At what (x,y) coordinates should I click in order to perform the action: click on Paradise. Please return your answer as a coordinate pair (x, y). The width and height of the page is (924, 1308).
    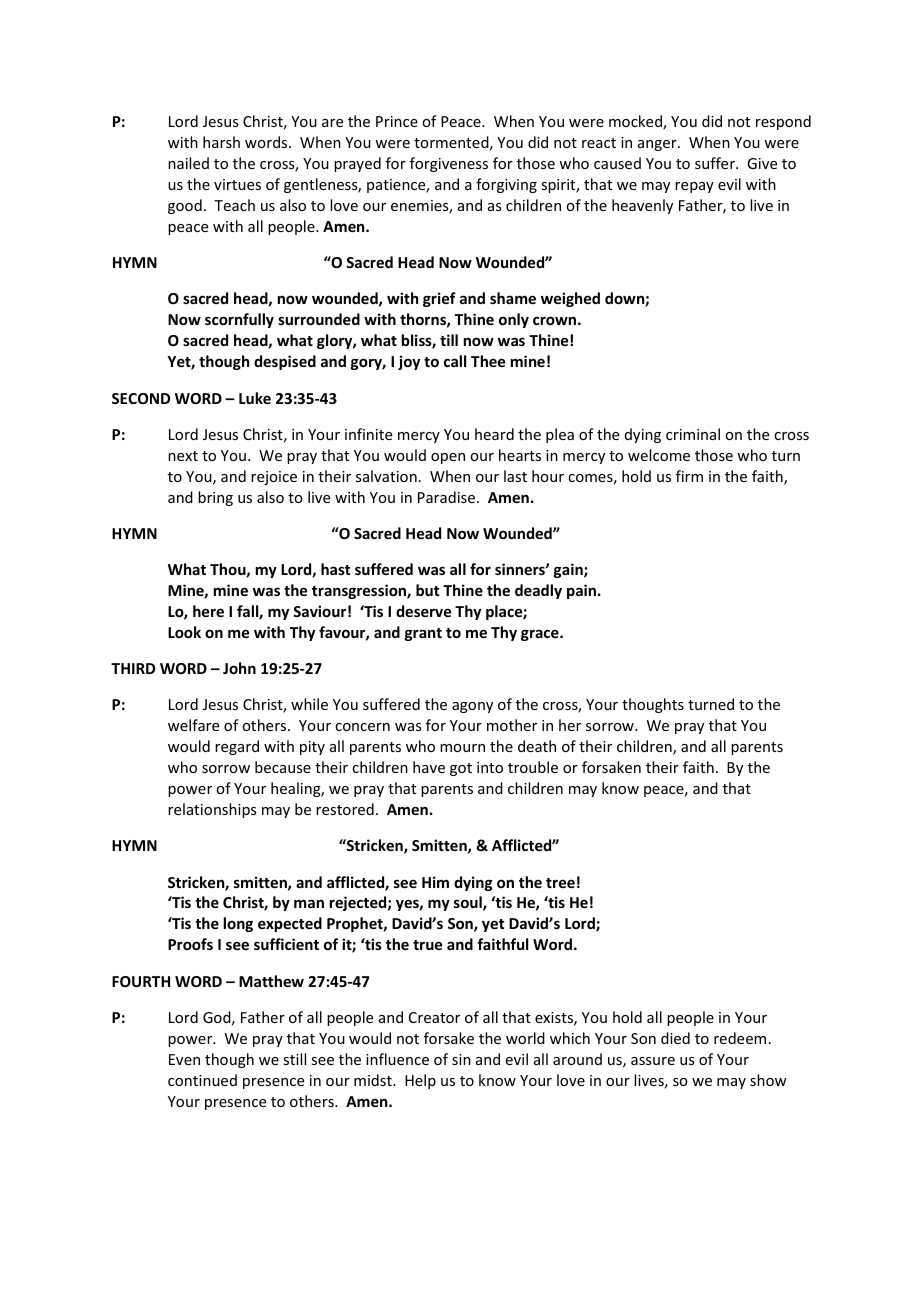
    Looking at the image, I should click on (448, 497).
